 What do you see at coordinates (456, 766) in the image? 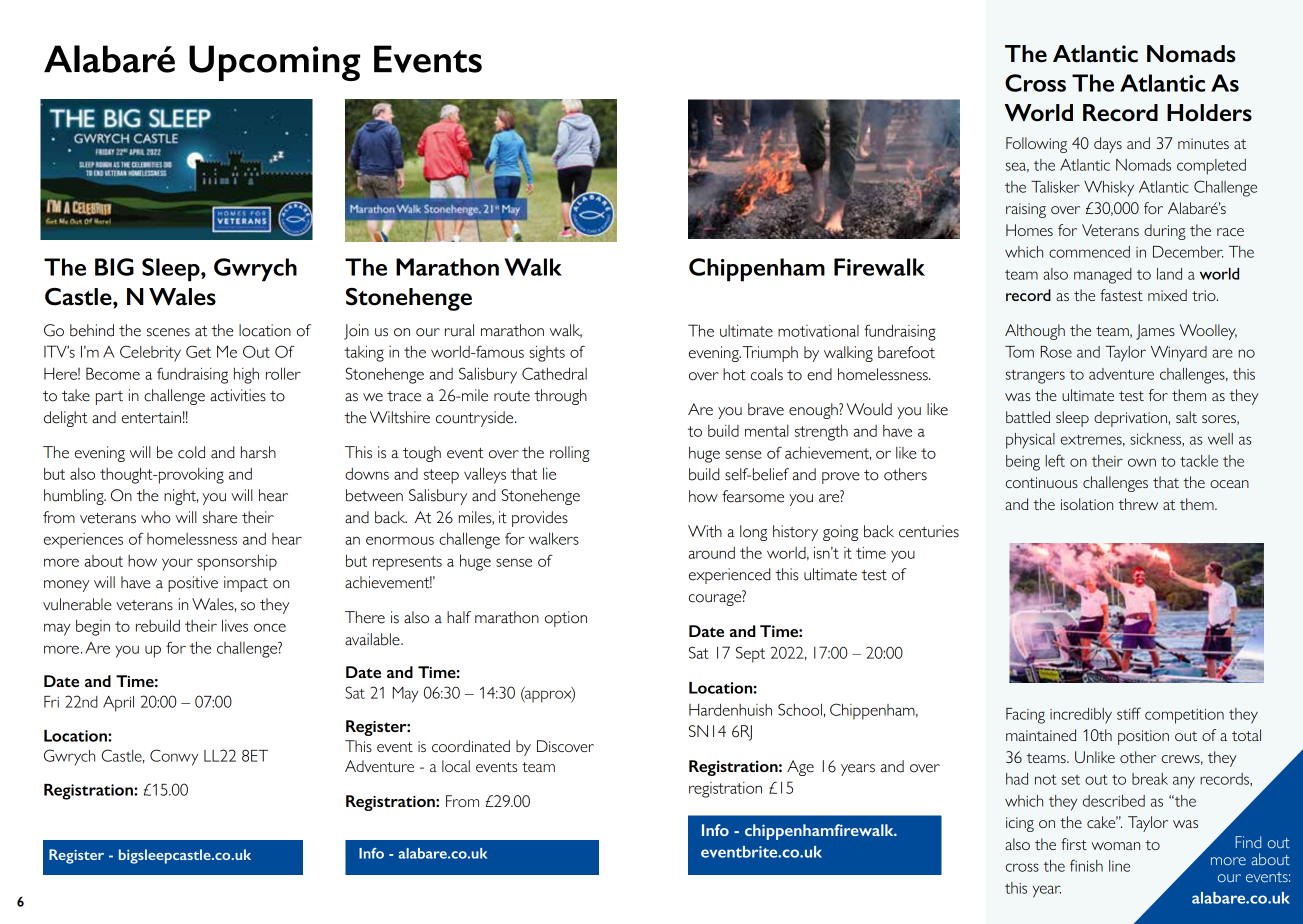
I see `local` at bounding box center [456, 766].
